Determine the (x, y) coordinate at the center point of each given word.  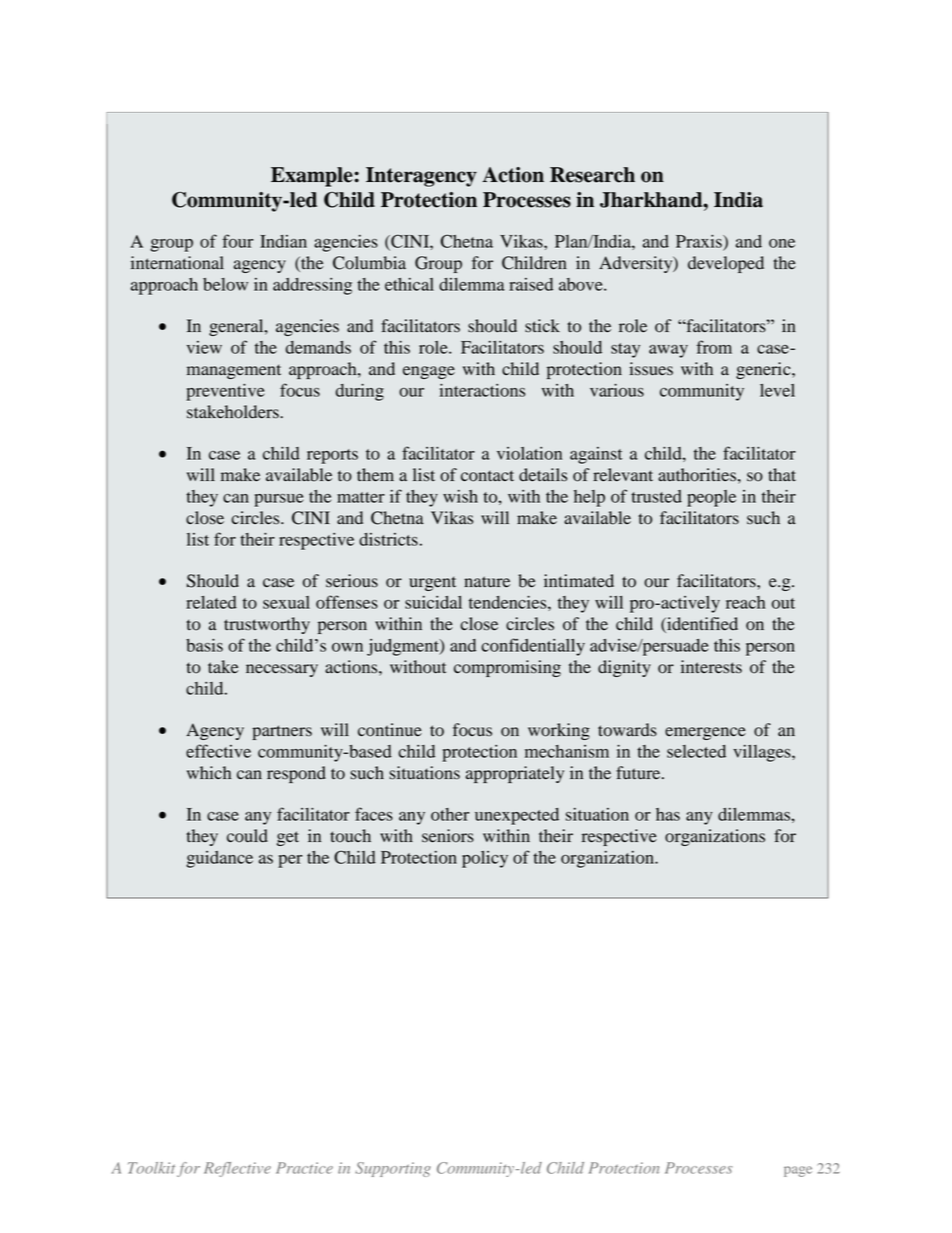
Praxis (700, 242)
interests (711, 667)
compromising (507, 668)
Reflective (237, 1169)
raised (531, 284)
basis (204, 645)
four (237, 241)
